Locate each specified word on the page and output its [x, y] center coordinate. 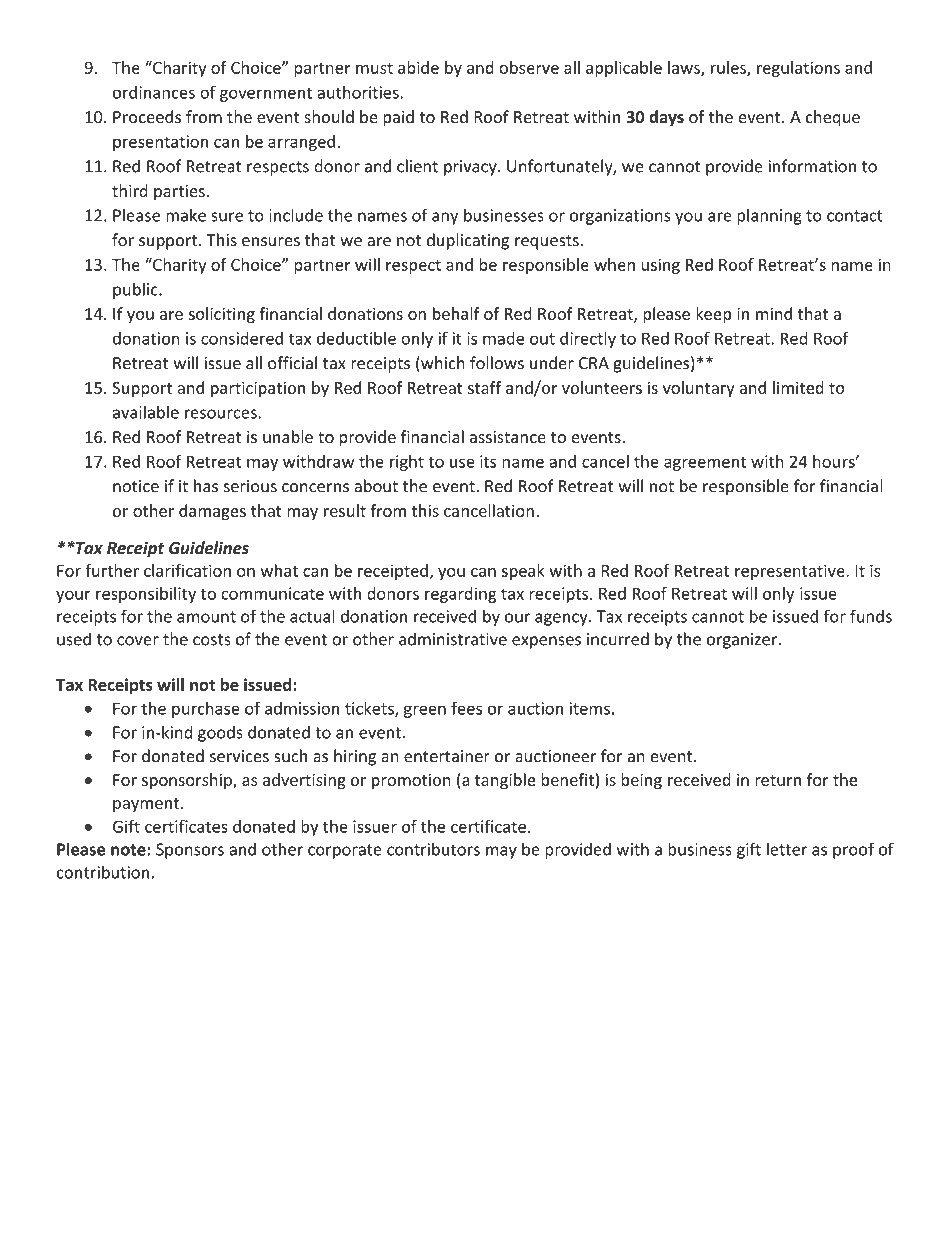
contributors [433, 849]
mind [774, 313]
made [503, 338]
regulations [798, 69]
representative [791, 572]
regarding [461, 595]
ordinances [154, 92]
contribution [103, 872]
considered [242, 338]
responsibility [146, 595]
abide [418, 67]
